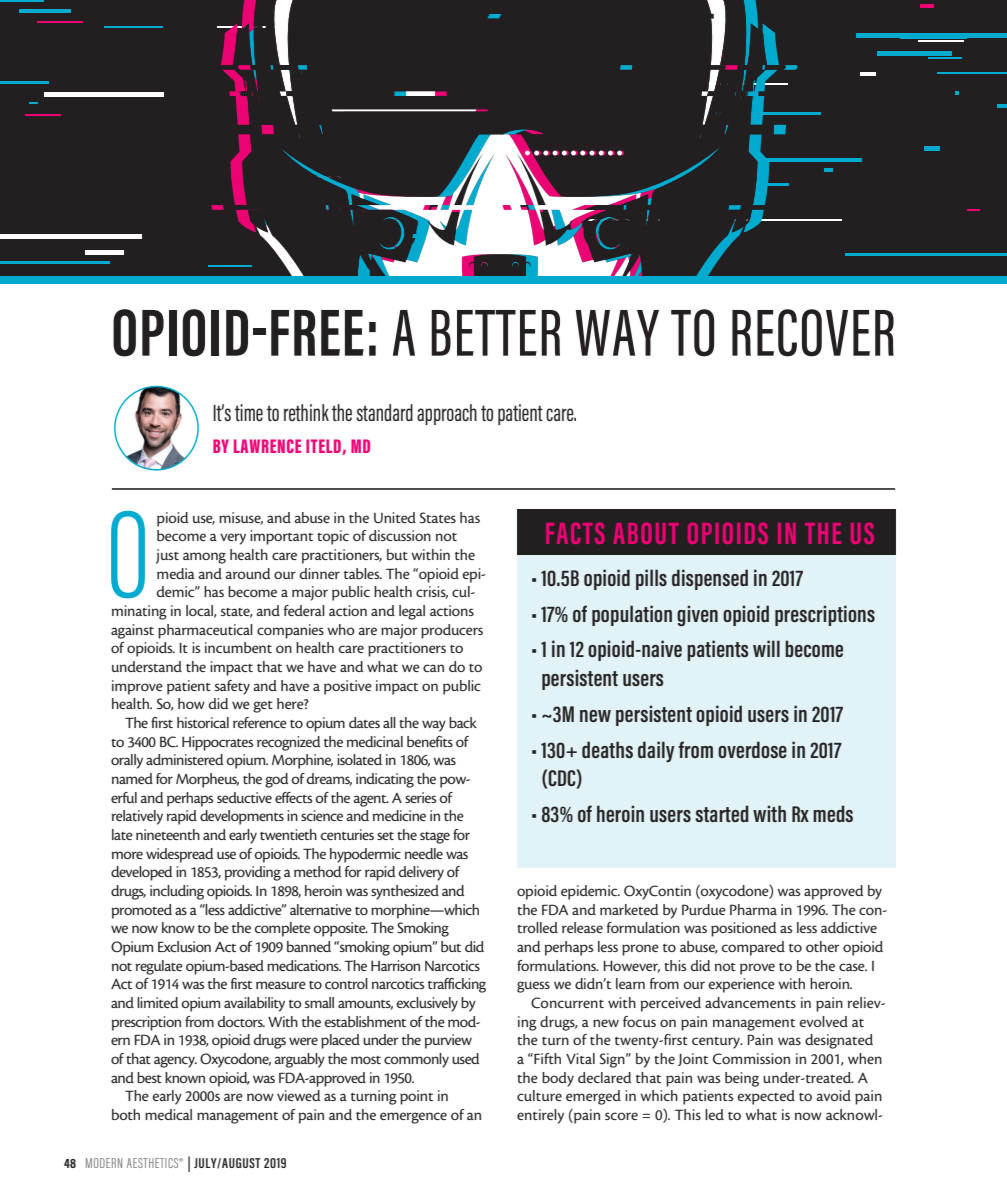  What do you see at coordinates (753, 948) in the document?
I see `compared` at bounding box center [753, 948].
